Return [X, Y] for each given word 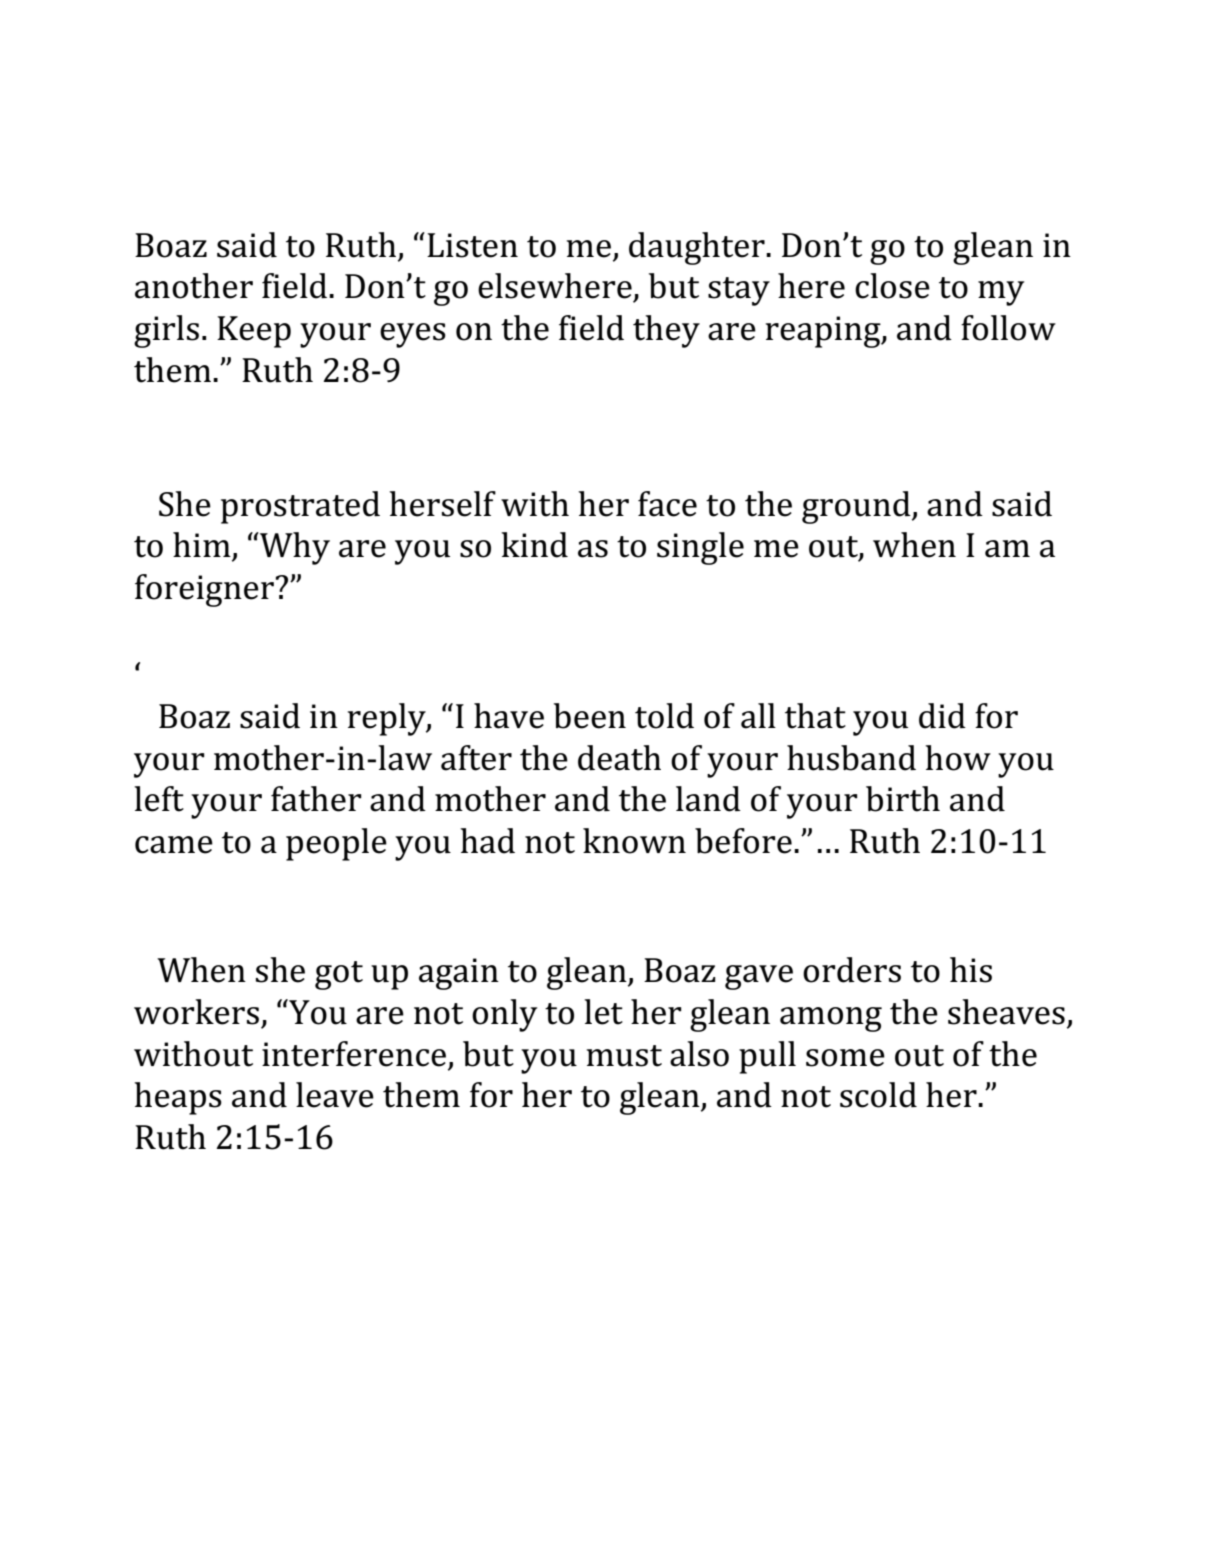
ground [857, 507]
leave [335, 1095]
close [892, 286]
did [942, 716]
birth [903, 799]
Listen [472, 245]
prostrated [300, 507]
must [624, 1056]
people [336, 844]
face [667, 504]
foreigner [205, 590]
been [590, 716]
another [194, 286]
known [634, 841]
